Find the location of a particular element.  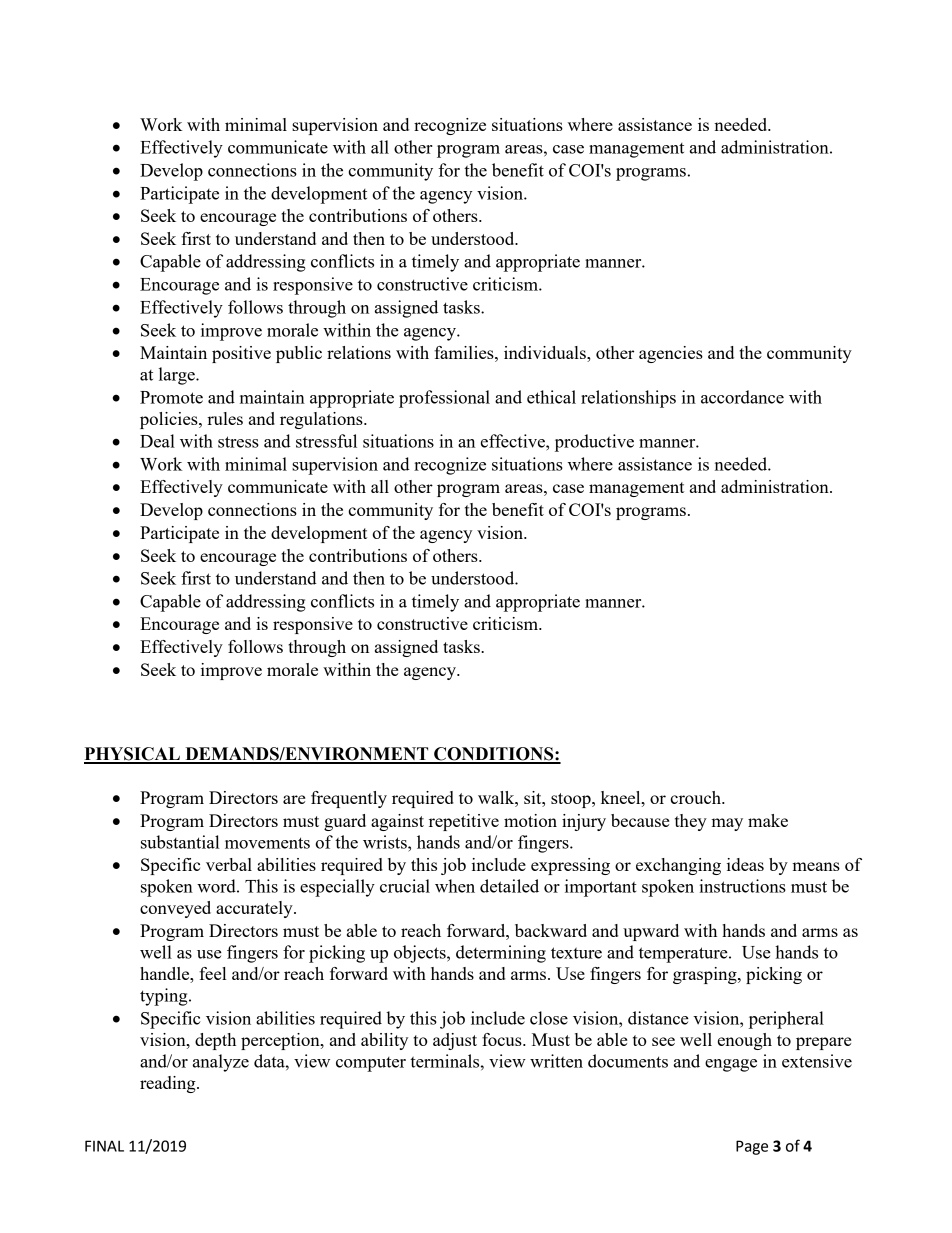

professional is located at coordinates (444, 399).
